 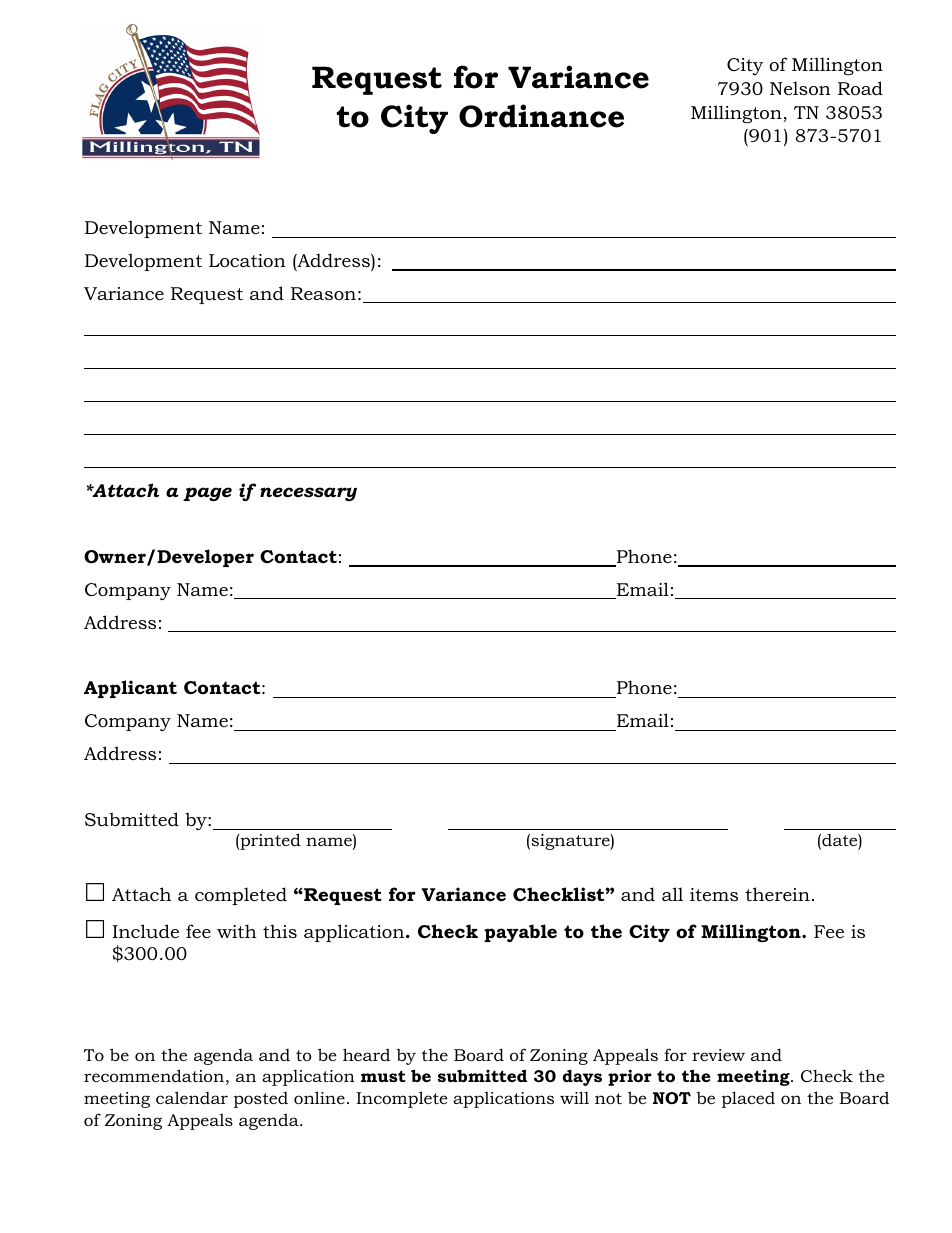 What do you see at coordinates (800, 88) in the screenshot?
I see `Nelson` at bounding box center [800, 88].
